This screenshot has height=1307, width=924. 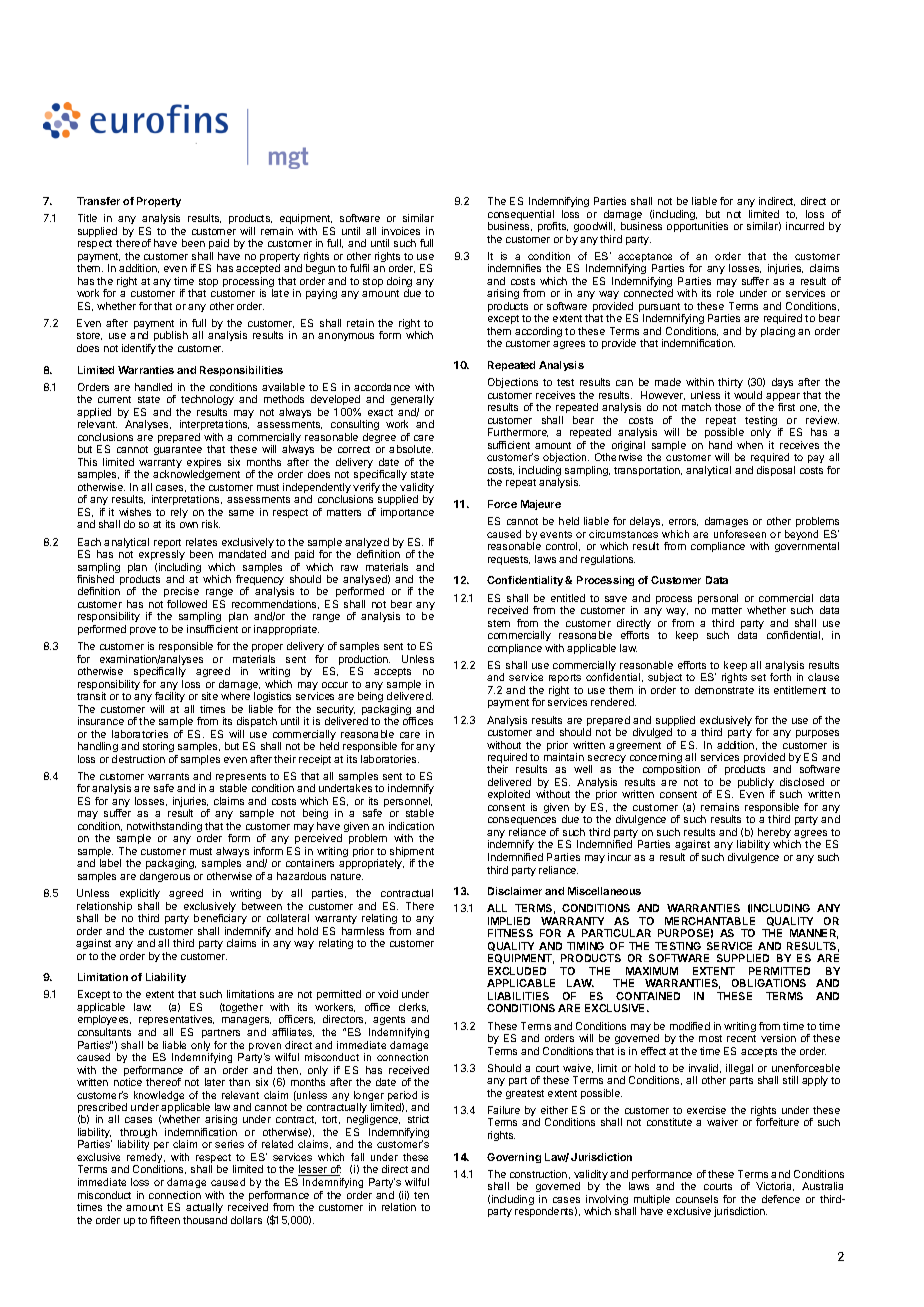 What do you see at coordinates (724, 690) in the screenshot?
I see `demonstrate` at bounding box center [724, 690].
